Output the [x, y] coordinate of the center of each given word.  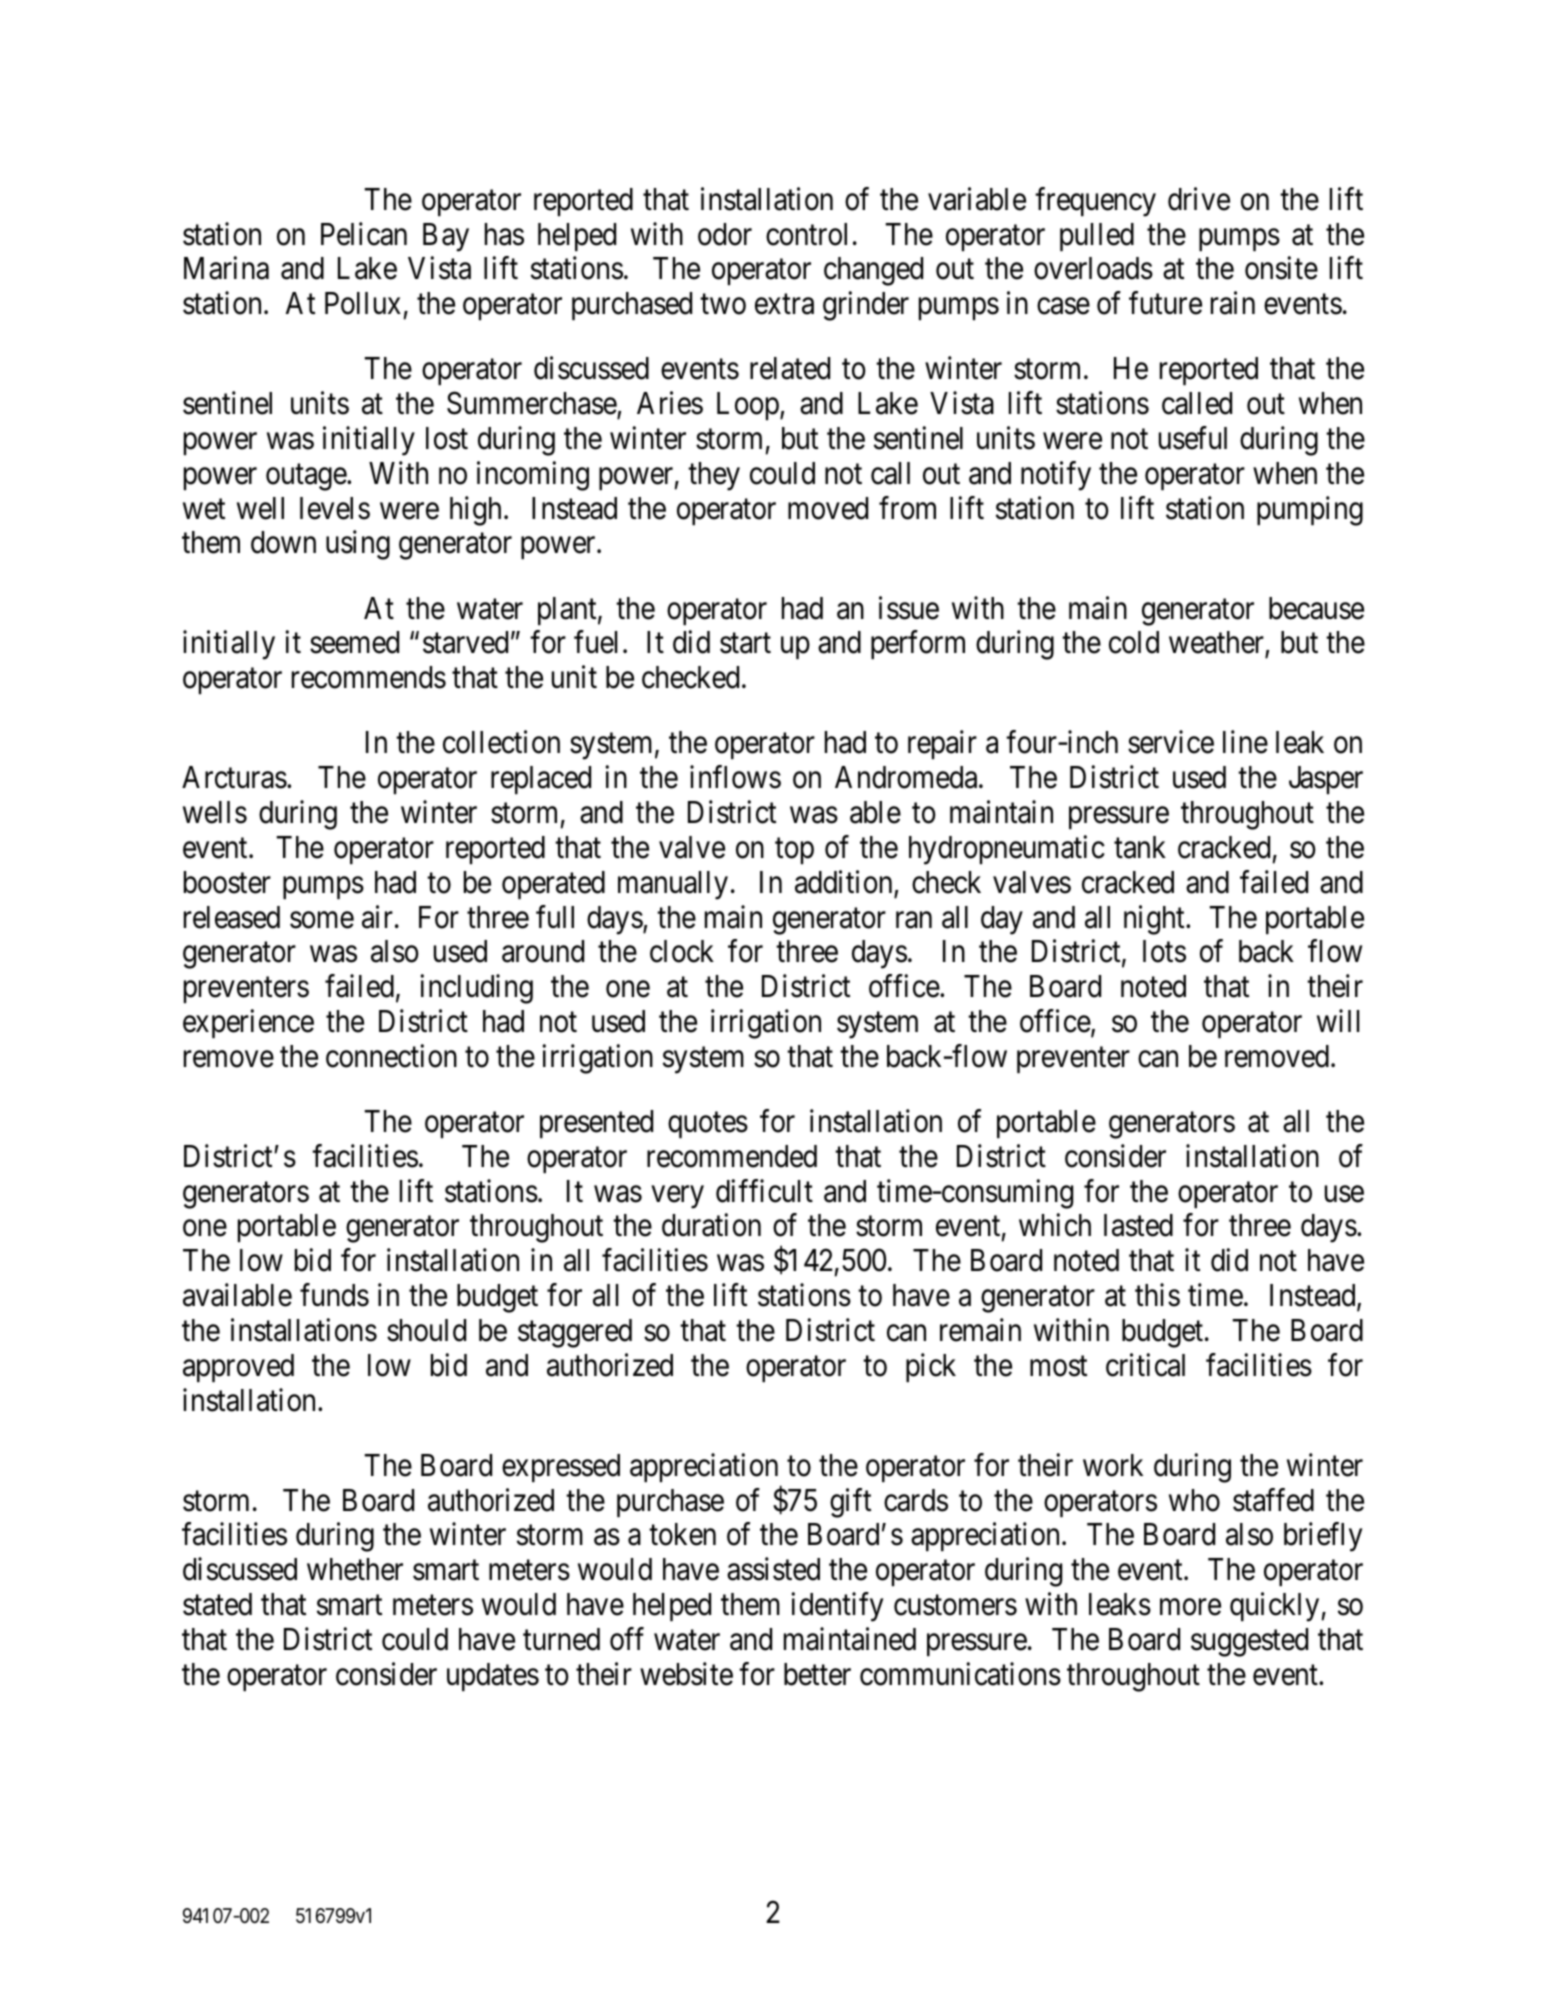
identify [837, 1607]
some [322, 920]
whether [355, 1569]
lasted [1138, 1225]
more [1190, 1607]
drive [1199, 199]
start [745, 644]
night [1155, 920]
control [806, 234]
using [358, 545]
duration [711, 1225]
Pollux [363, 303]
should [426, 1330]
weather [1217, 644]
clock [682, 951]
